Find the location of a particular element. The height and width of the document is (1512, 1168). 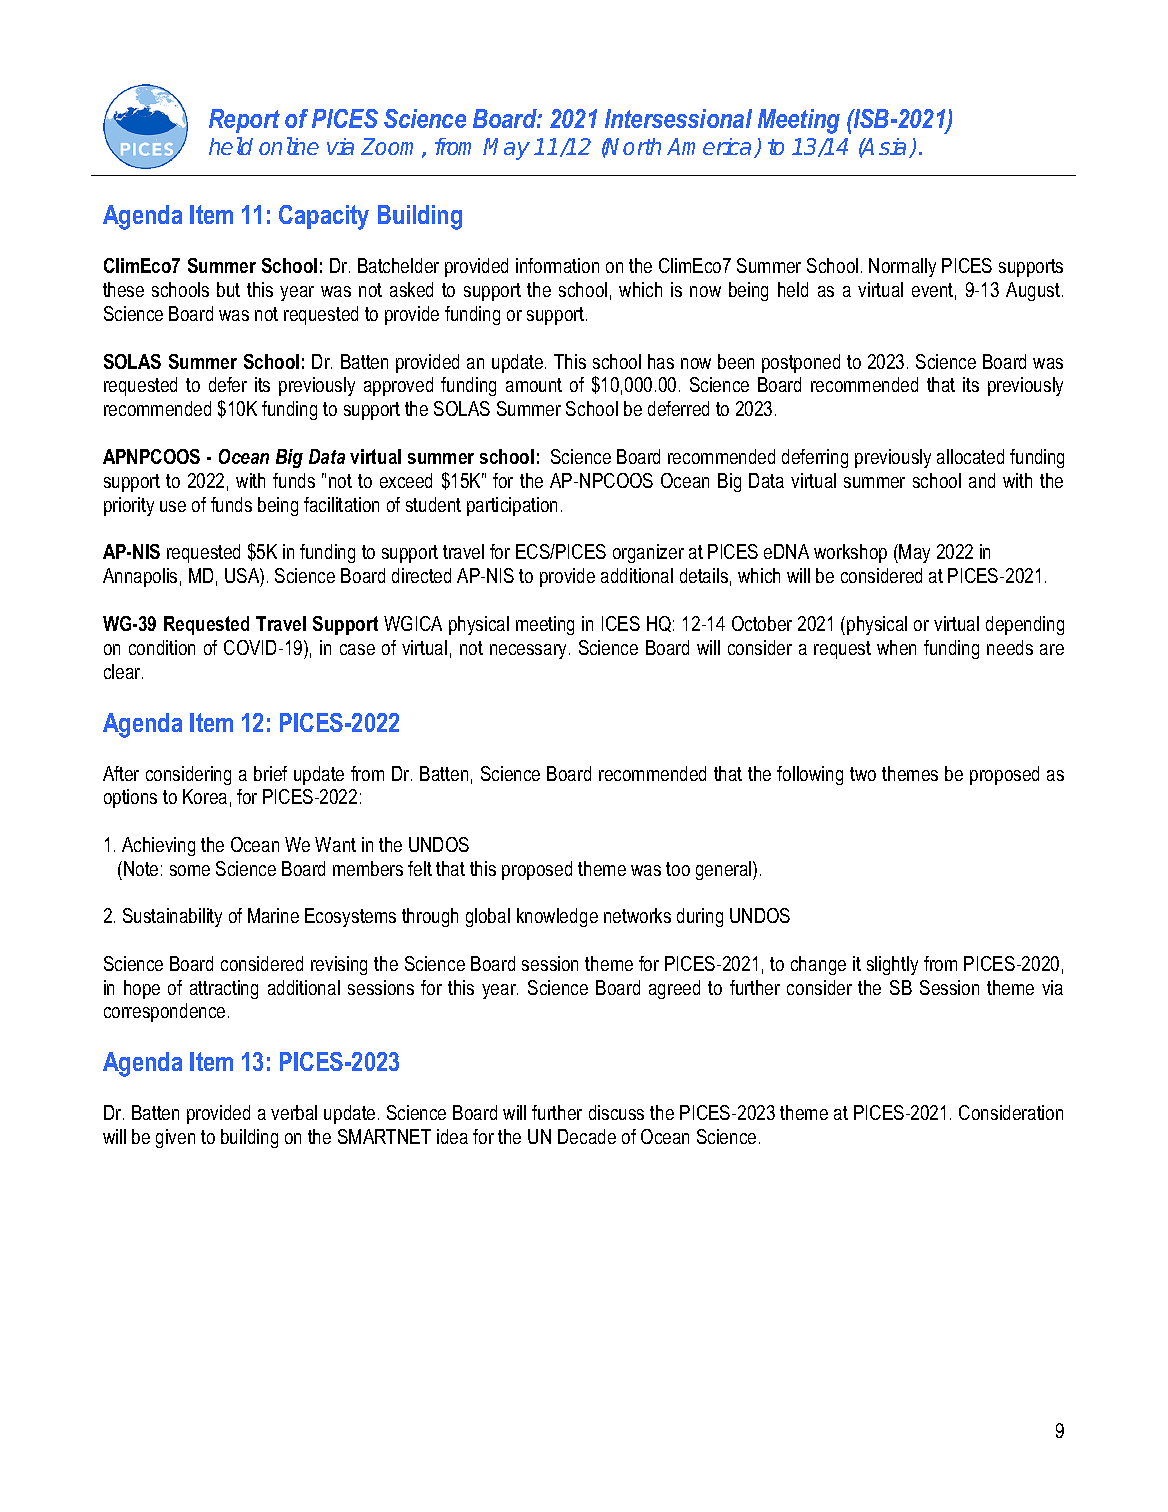

following is located at coordinates (810, 775).
